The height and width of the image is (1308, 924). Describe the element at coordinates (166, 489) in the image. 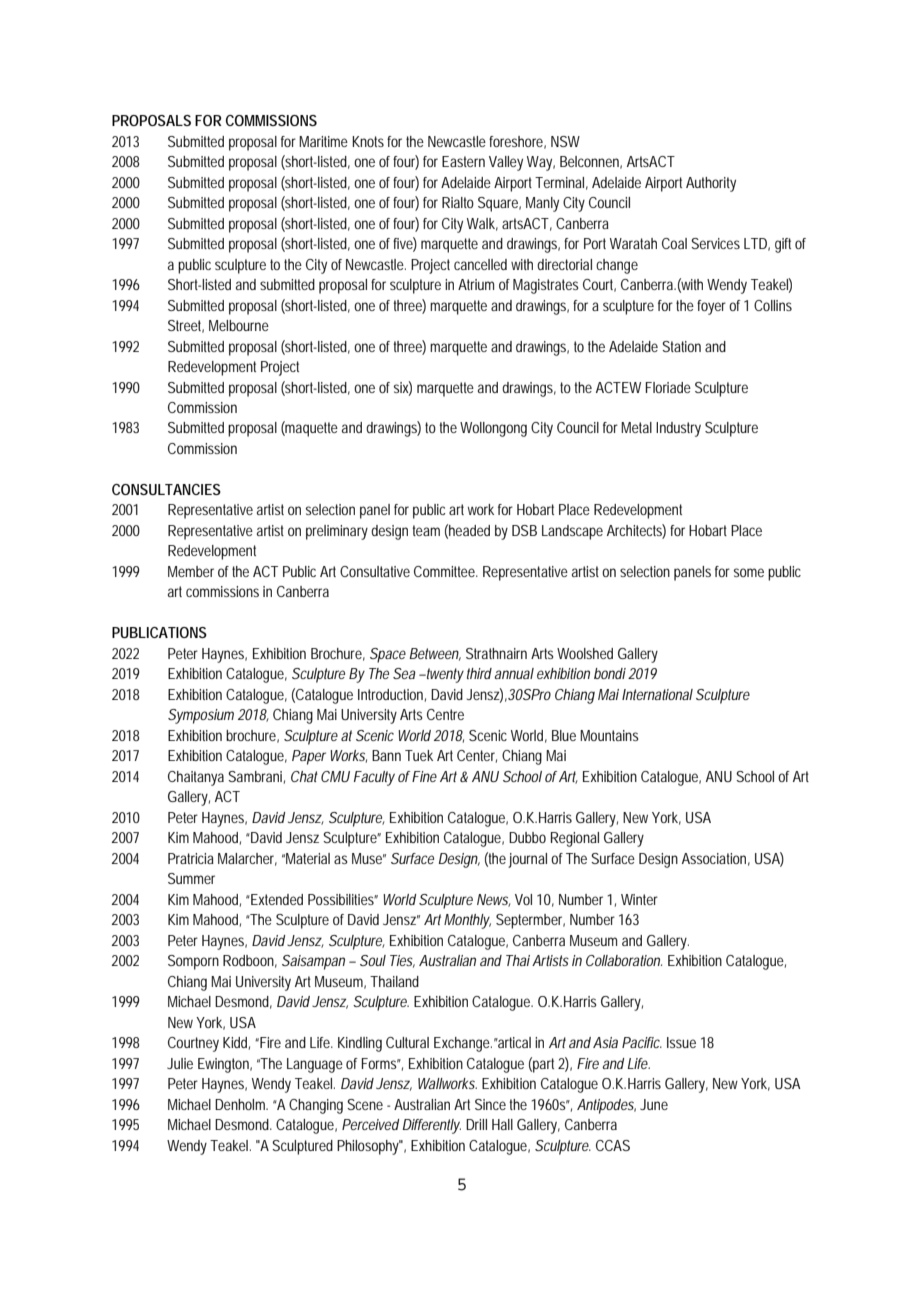

I see `CONSULTANCIES` at that location.
